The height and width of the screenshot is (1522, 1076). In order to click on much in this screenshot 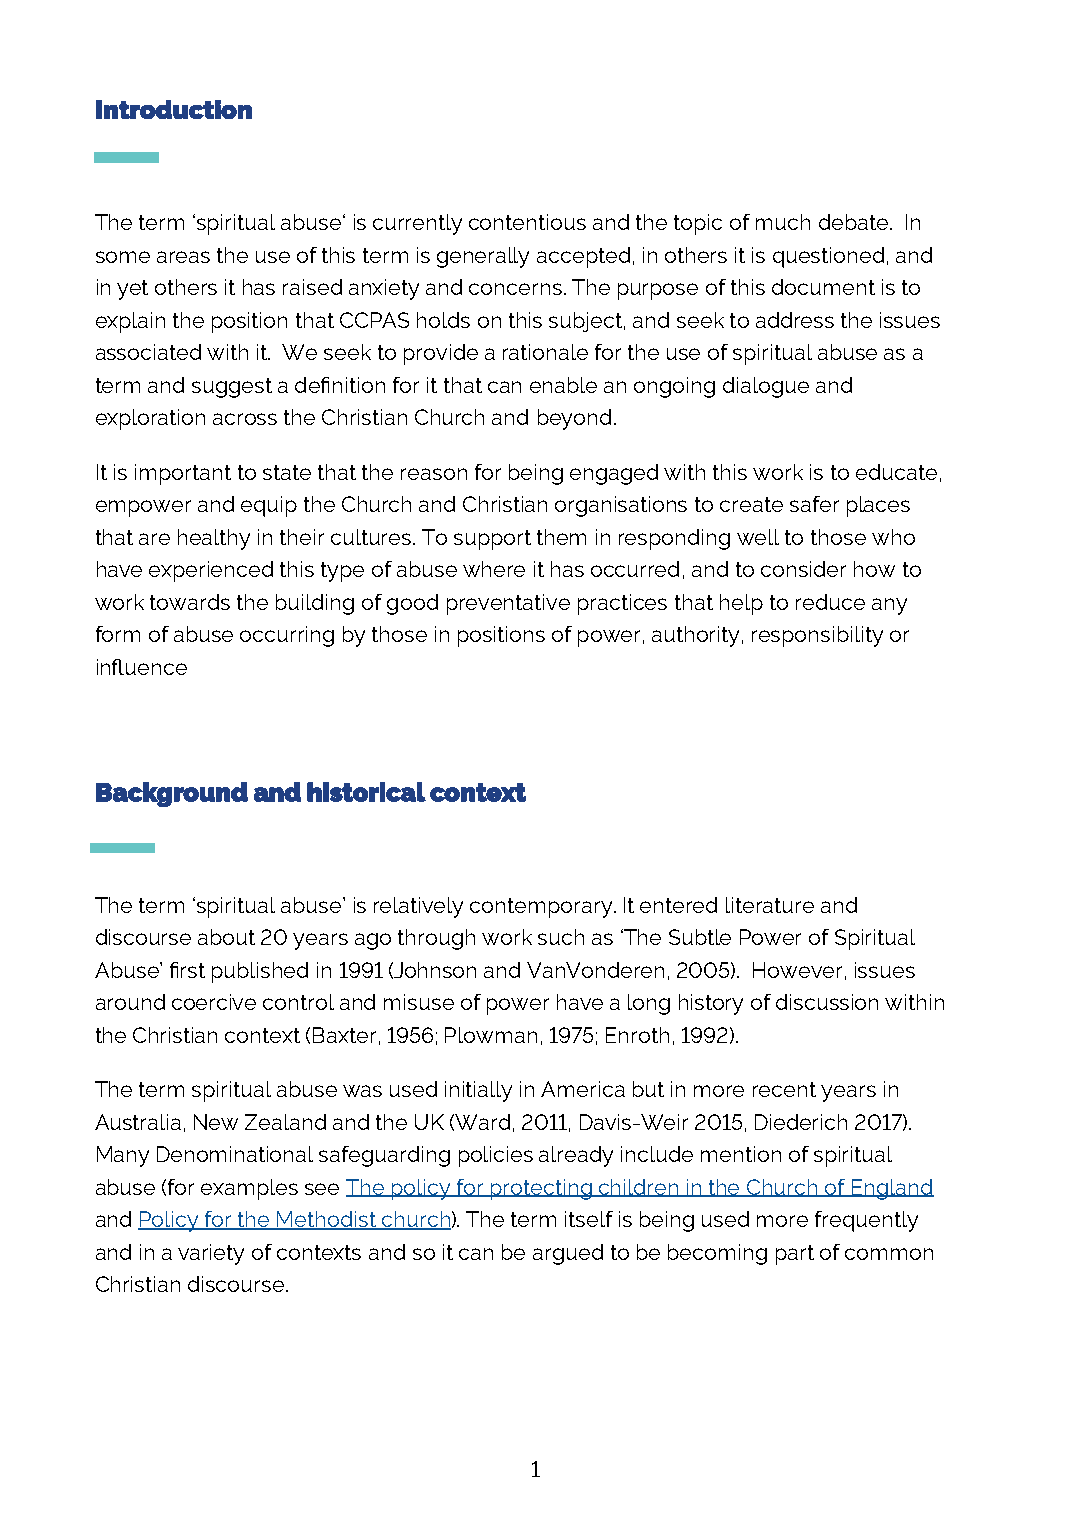, I will do `click(783, 222)`.
